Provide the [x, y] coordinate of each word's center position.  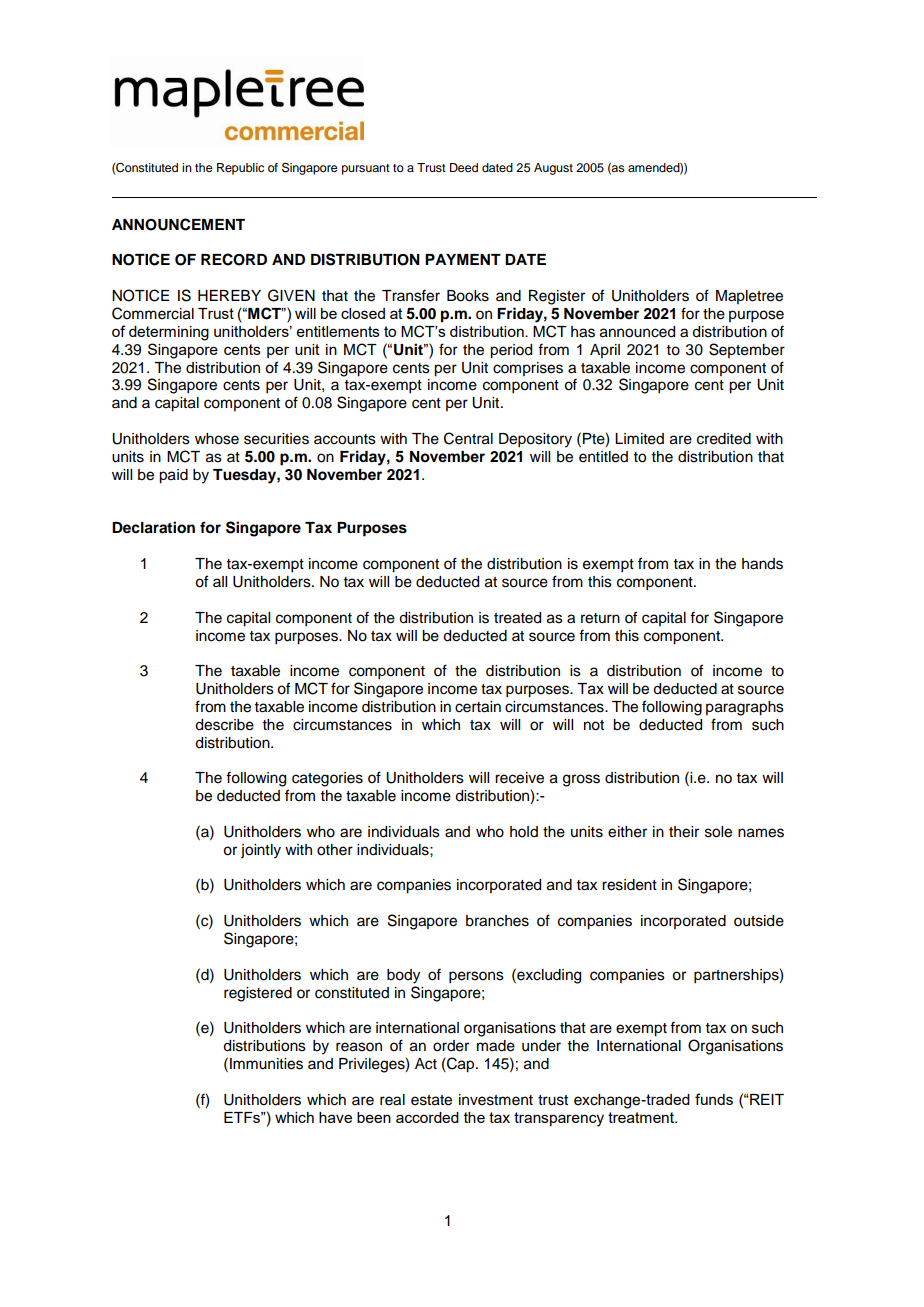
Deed [464, 167]
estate [431, 1100]
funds [714, 1099]
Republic [240, 169]
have [335, 1117]
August [553, 169]
